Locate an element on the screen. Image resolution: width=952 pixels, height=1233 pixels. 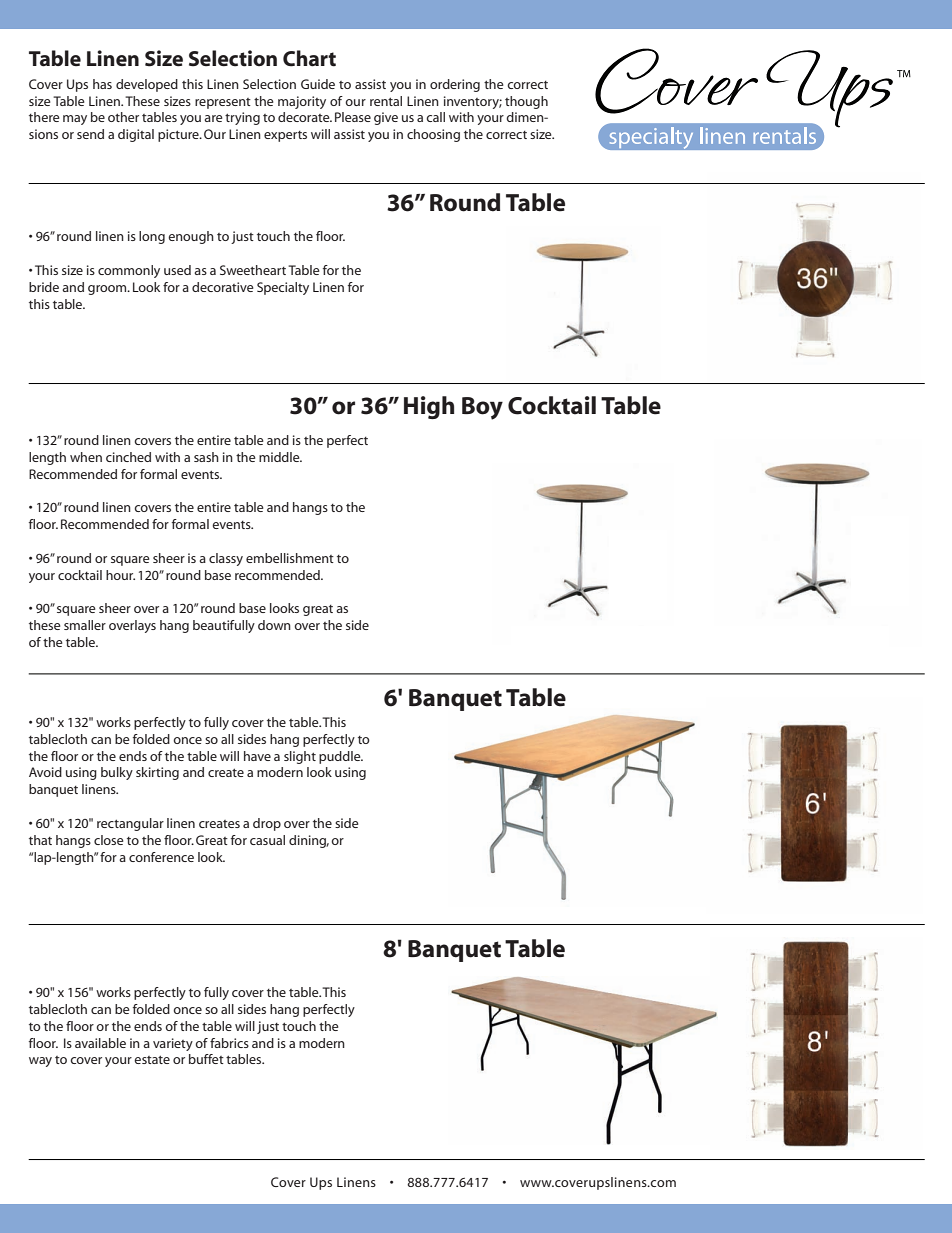
down is located at coordinates (274, 625).
